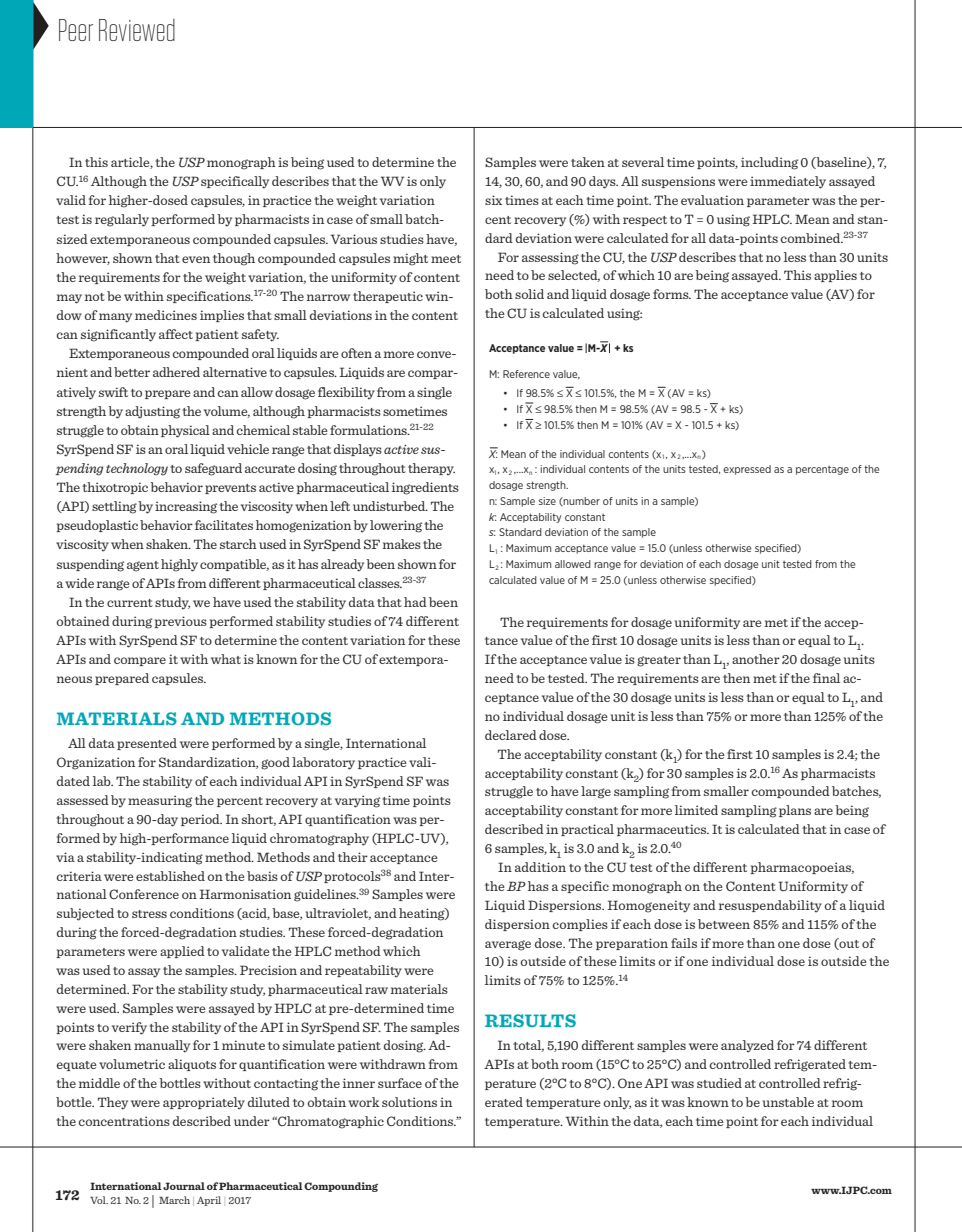 Image resolution: width=962 pixels, height=1232 pixels. What do you see at coordinates (409, 1102) in the screenshot?
I see `solutions` at bounding box center [409, 1102].
